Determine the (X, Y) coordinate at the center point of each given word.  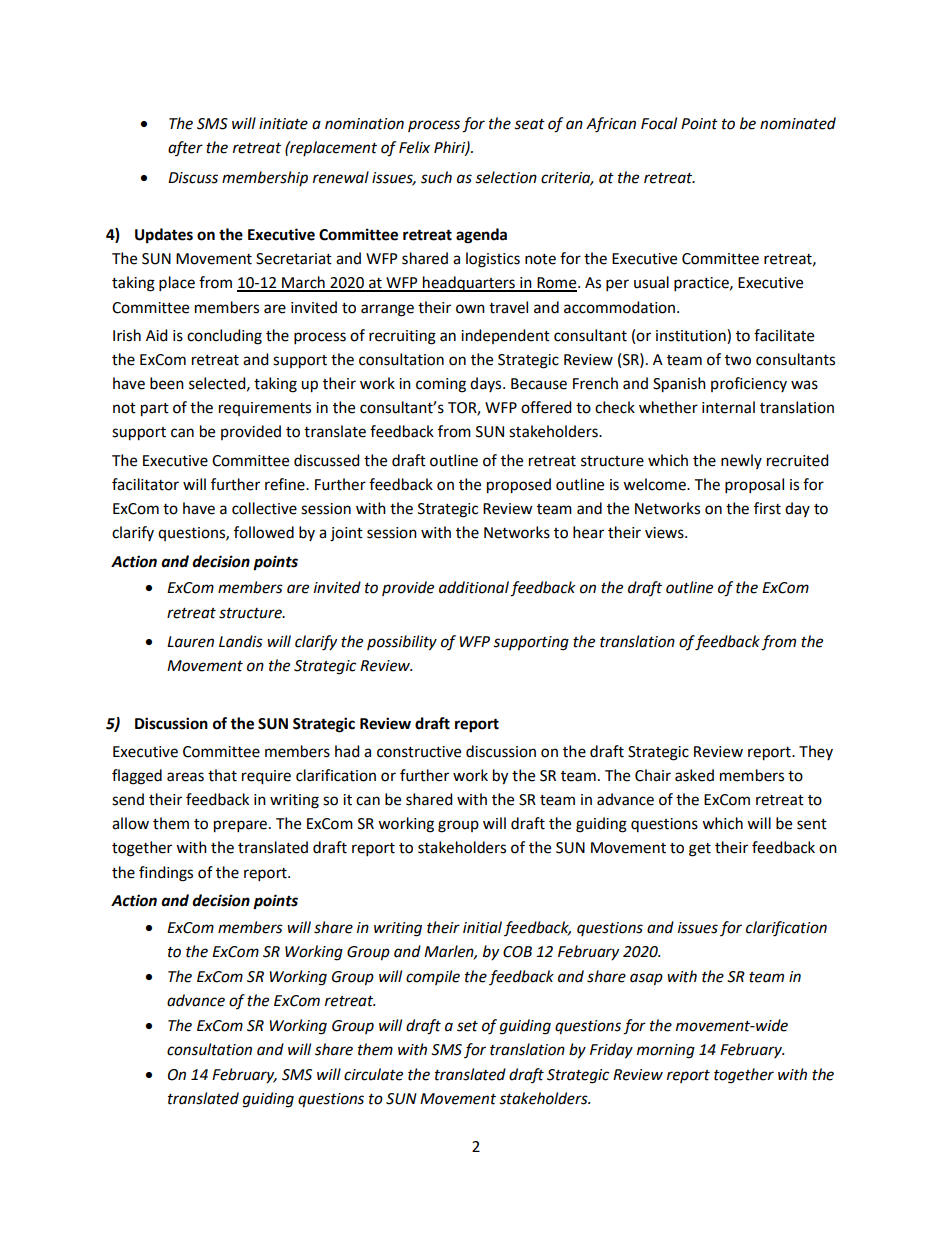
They (816, 752)
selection (506, 177)
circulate (373, 1074)
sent (812, 824)
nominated (798, 123)
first (767, 508)
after (185, 148)
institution (692, 336)
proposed (519, 486)
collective (264, 508)
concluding (224, 337)
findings (166, 874)
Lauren (190, 642)
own (470, 309)
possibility (402, 643)
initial (482, 927)
